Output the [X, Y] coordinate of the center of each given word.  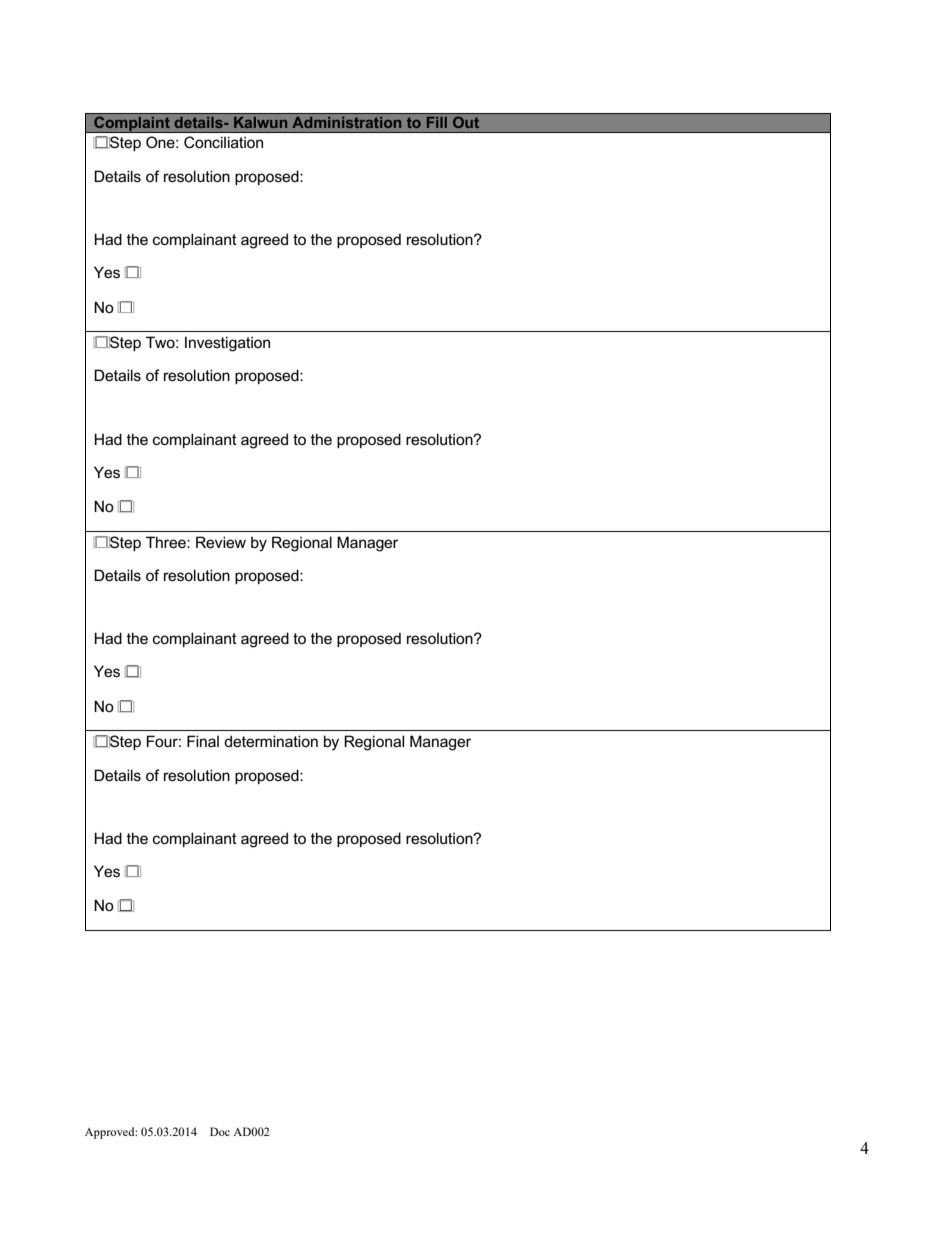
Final [203, 741]
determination [271, 741]
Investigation [227, 344]
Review [221, 542]
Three [167, 542]
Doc [220, 1131]
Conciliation [223, 142]
